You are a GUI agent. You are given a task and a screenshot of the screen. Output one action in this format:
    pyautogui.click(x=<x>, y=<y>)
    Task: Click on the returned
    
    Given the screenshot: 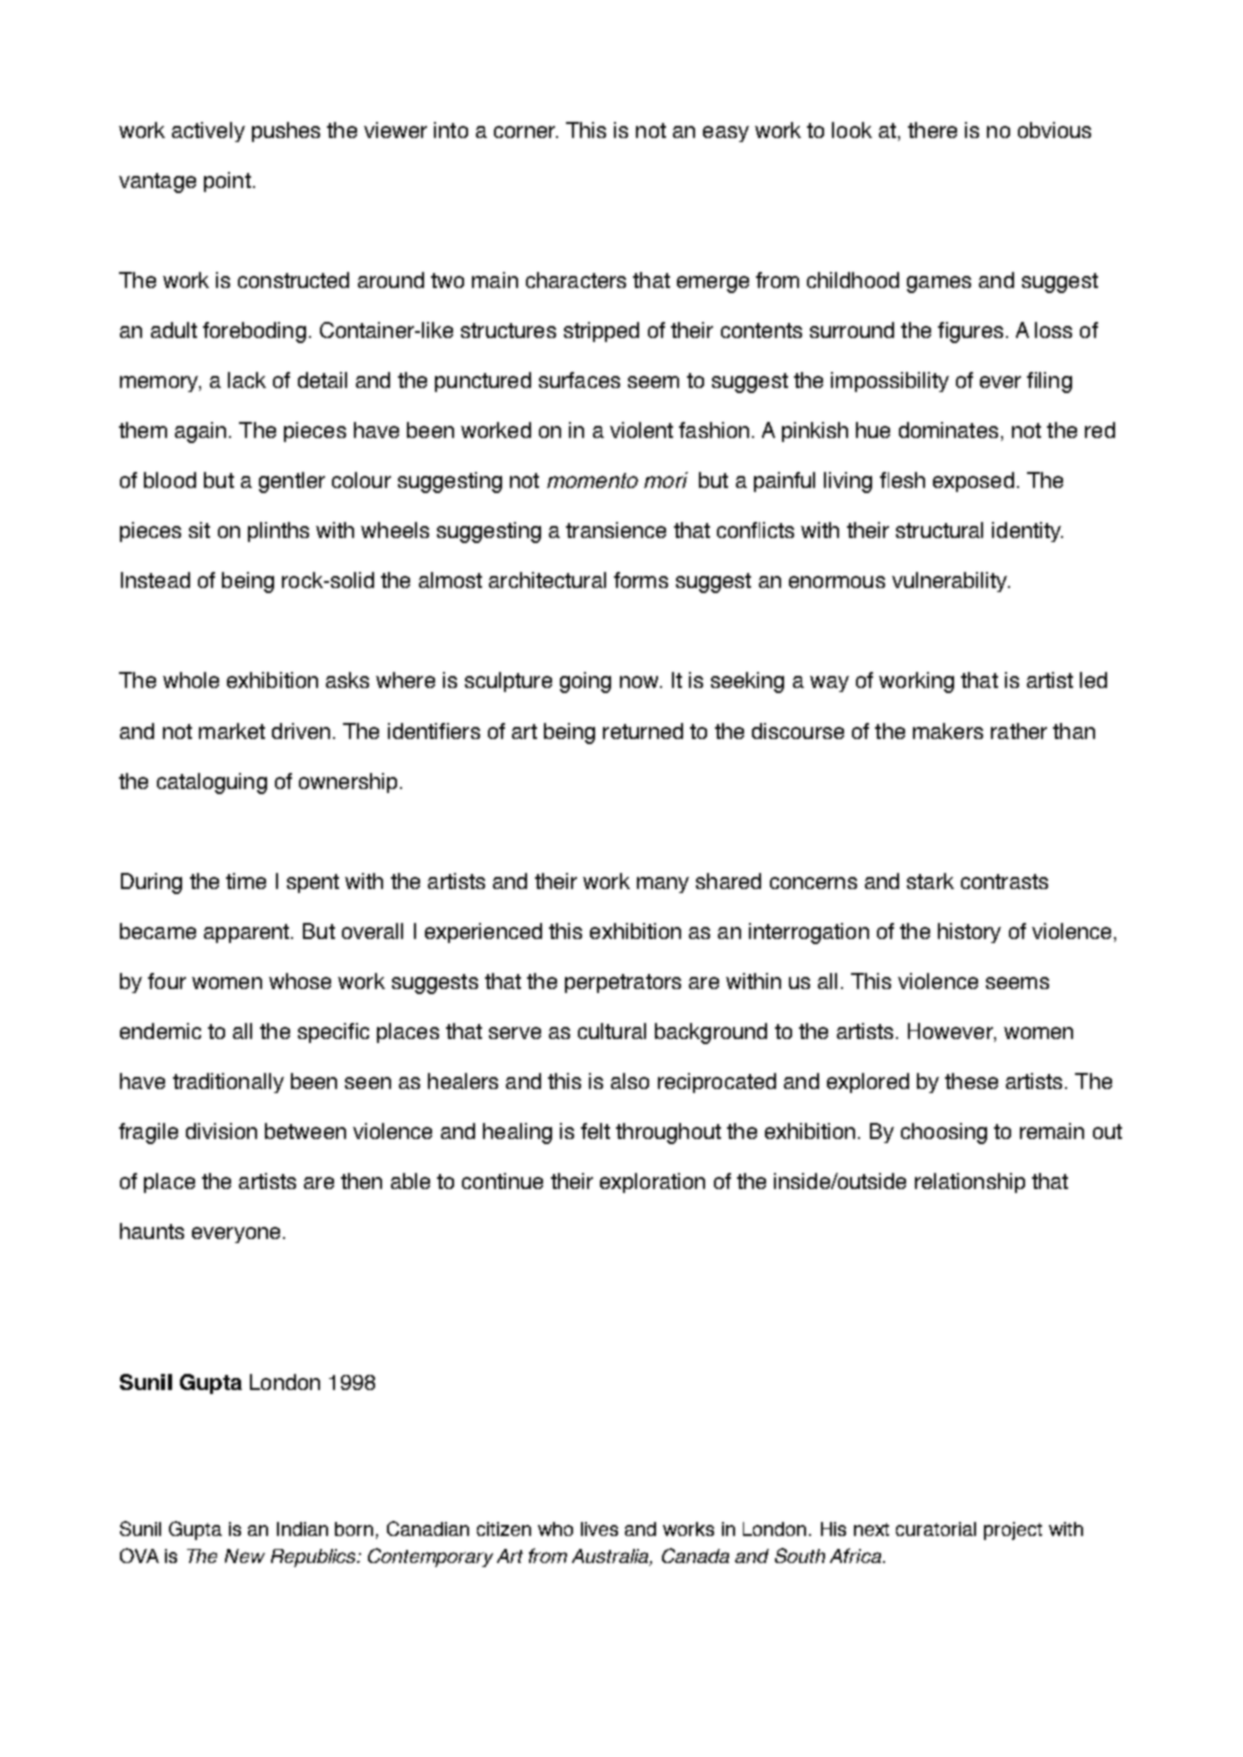 What is the action you would take?
    pyautogui.click(x=643, y=731)
